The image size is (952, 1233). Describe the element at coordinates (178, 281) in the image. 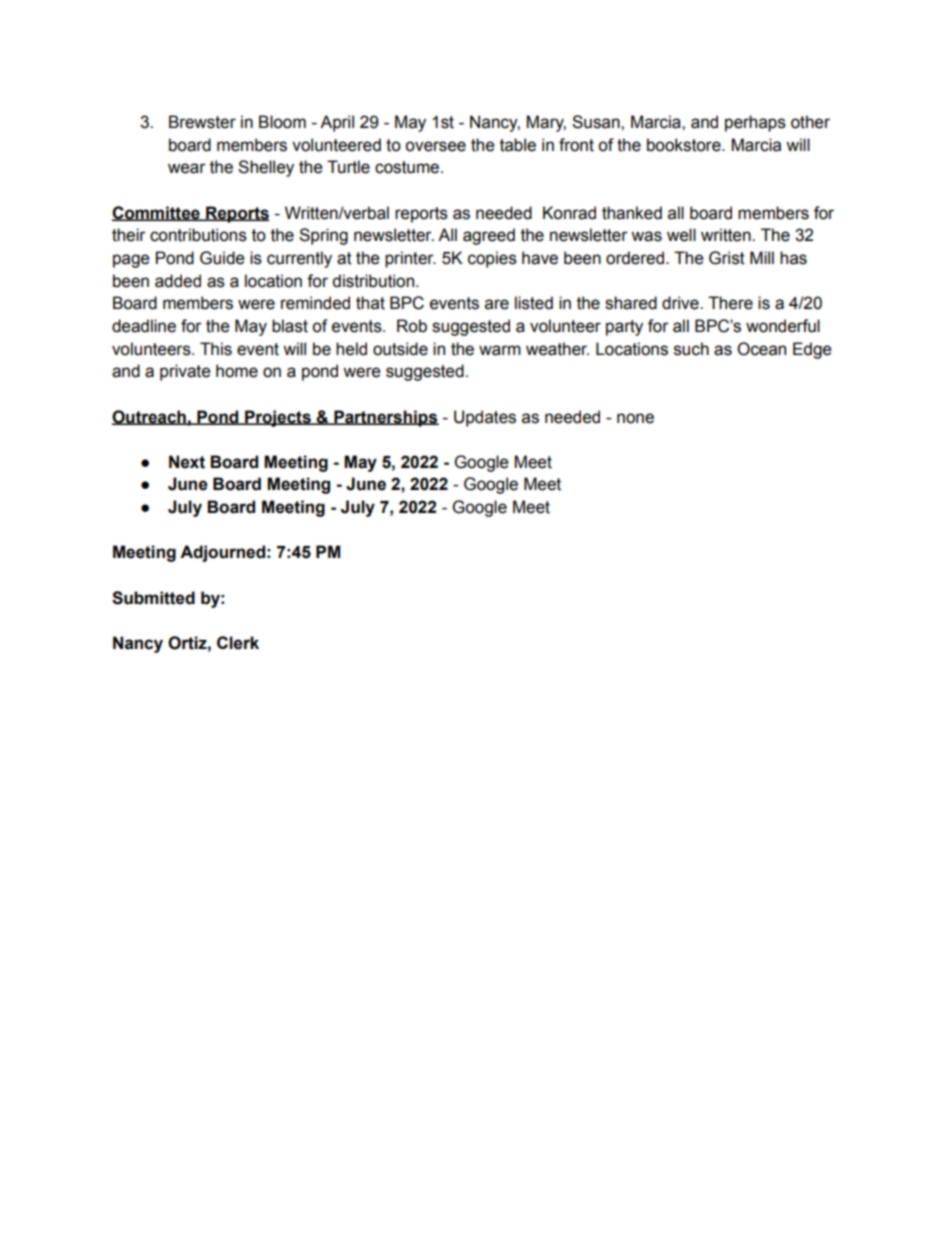

I see `added` at that location.
